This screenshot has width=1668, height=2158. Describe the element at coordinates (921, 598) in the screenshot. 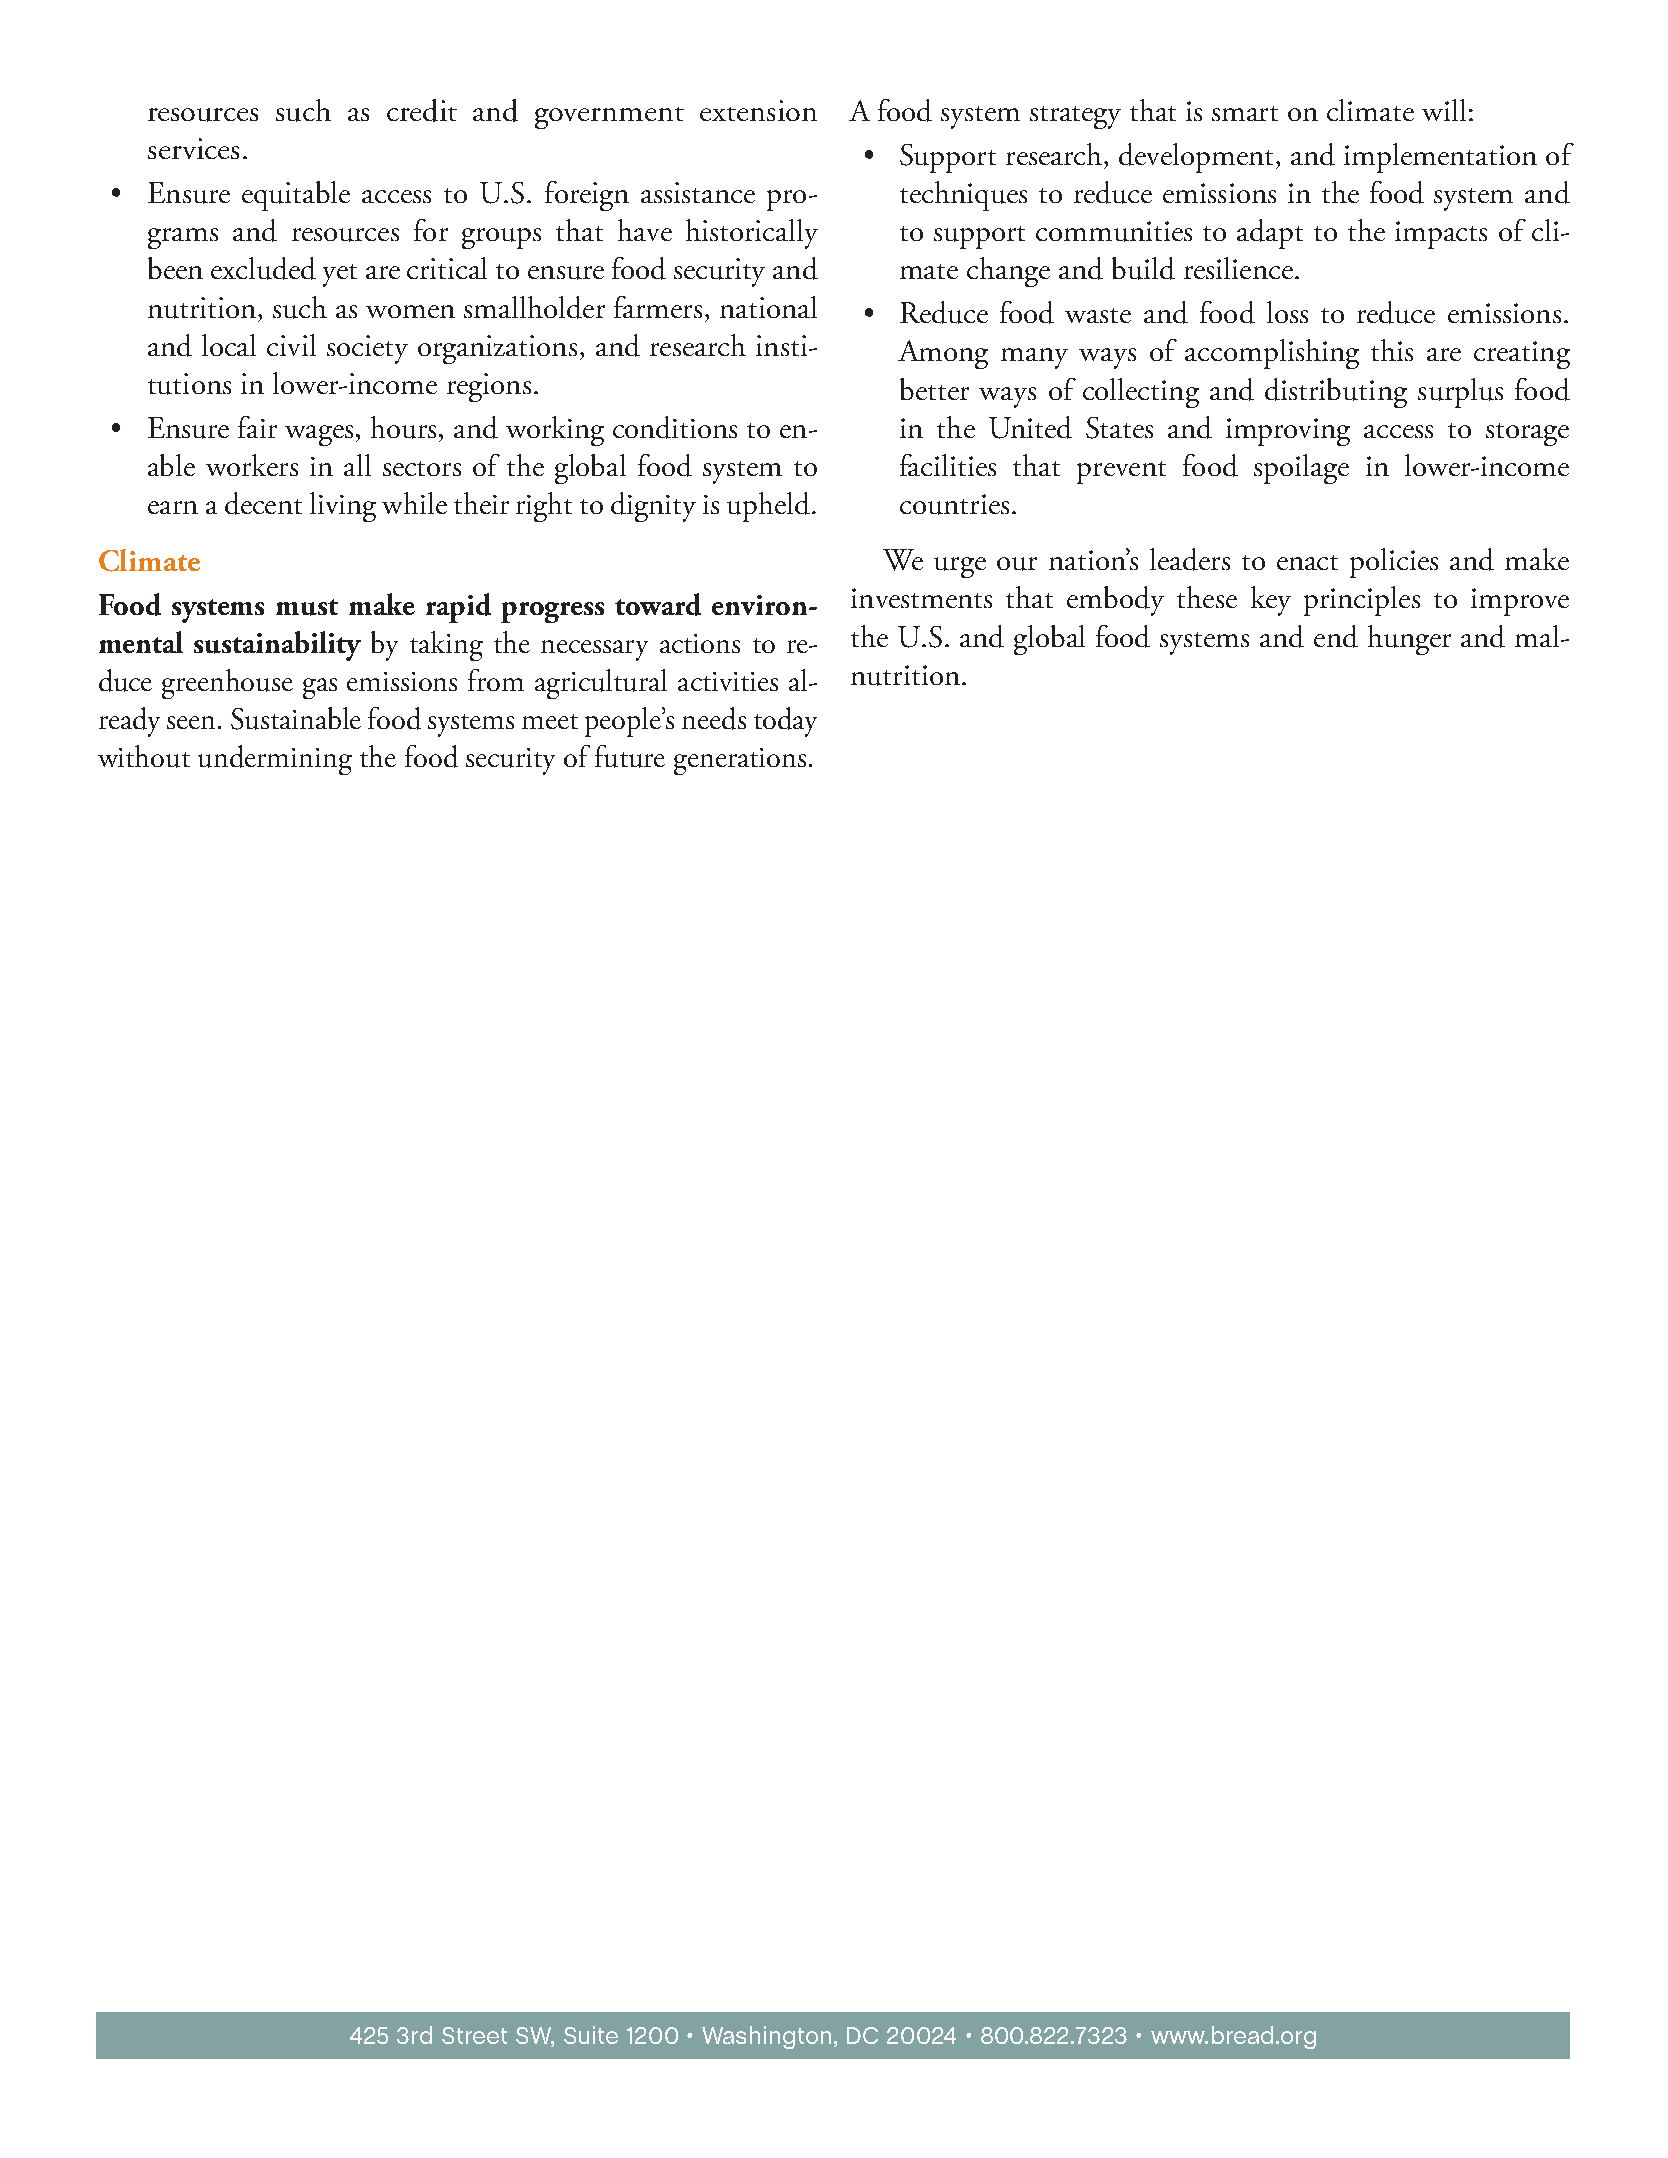

I see `investments` at that location.
